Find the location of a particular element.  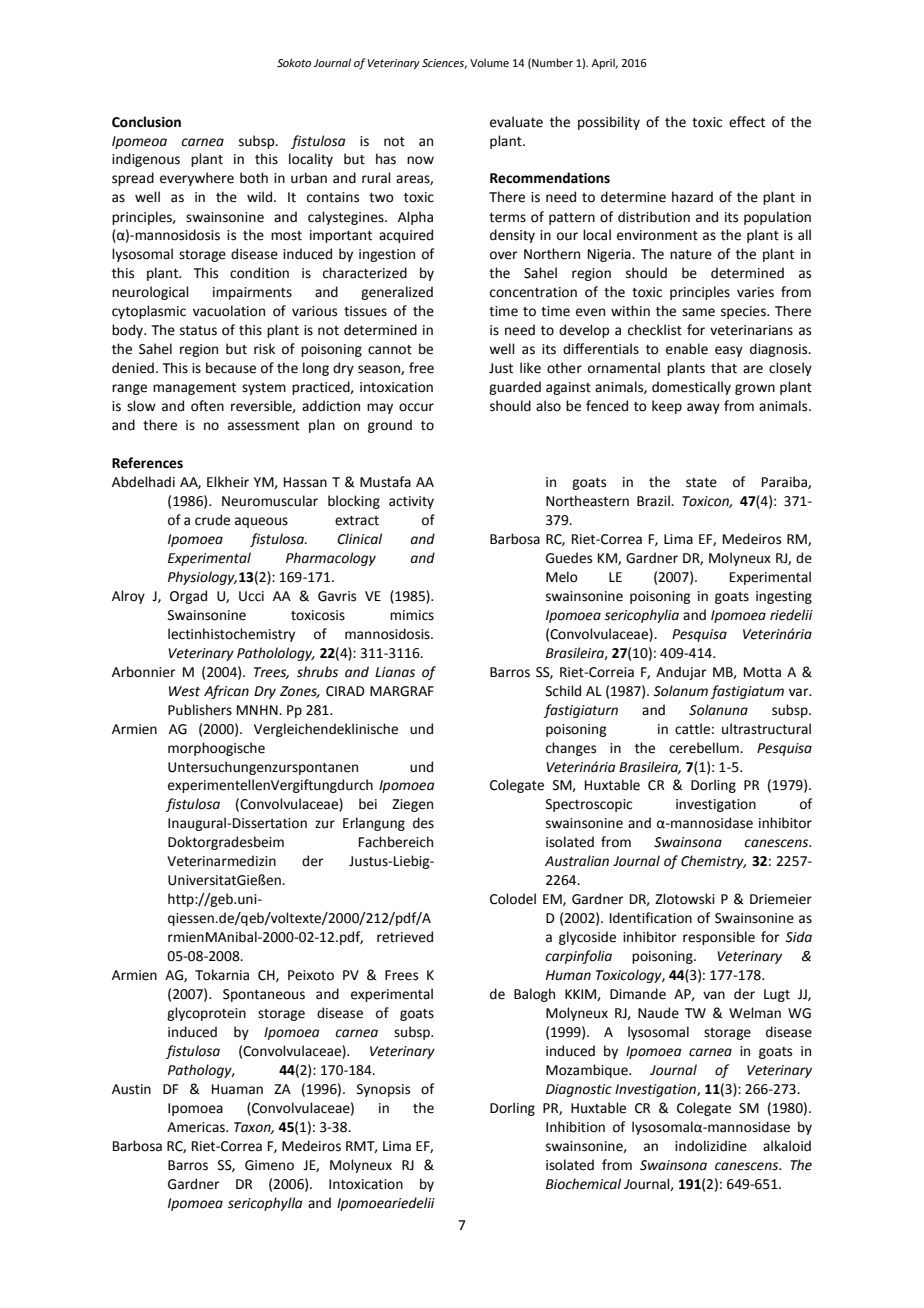

Spontaneous is located at coordinates (264, 995).
